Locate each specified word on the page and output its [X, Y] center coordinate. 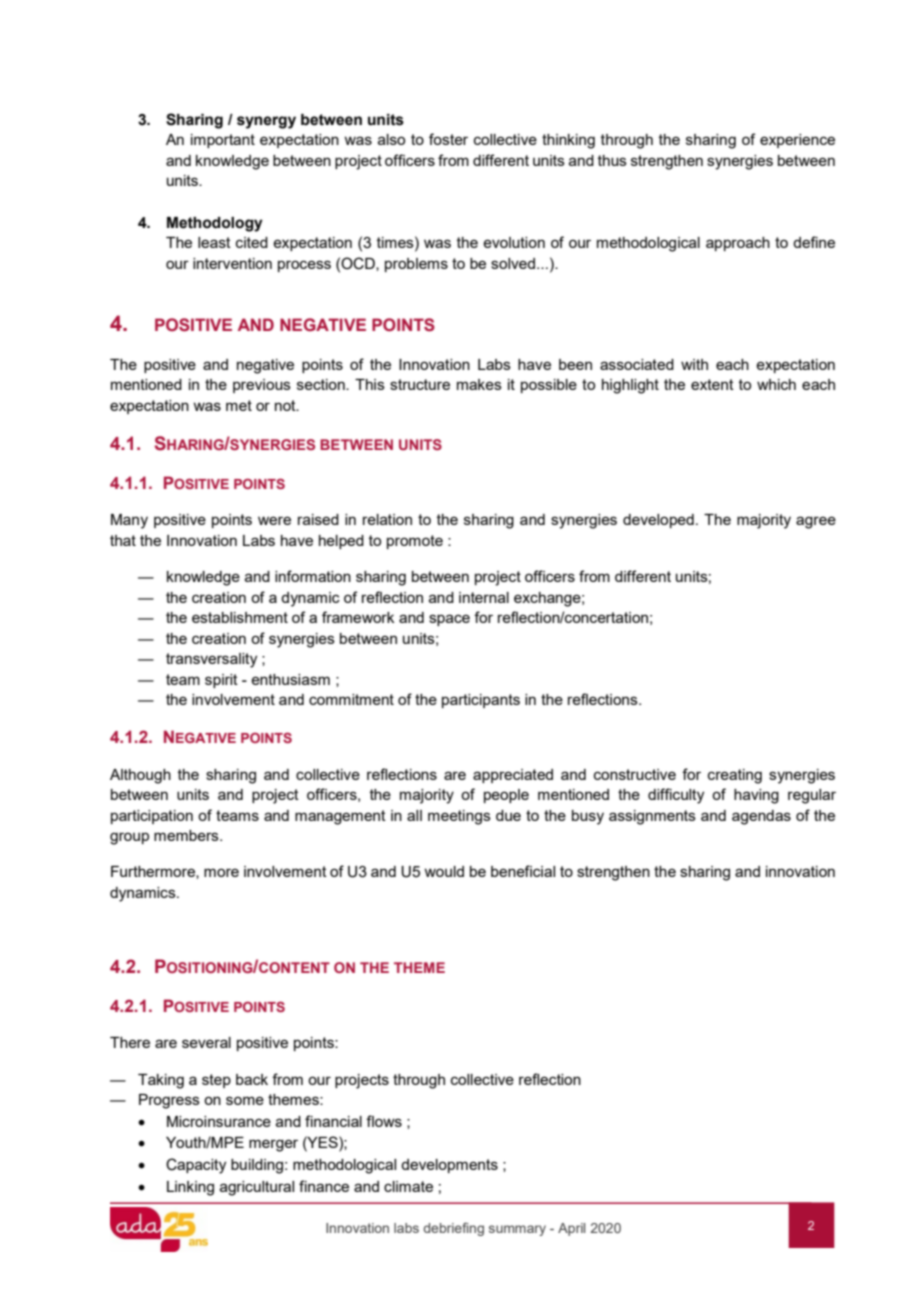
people [506, 796]
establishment [240, 617]
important [223, 141]
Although [140, 776]
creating [735, 776]
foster [448, 139]
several [206, 1042]
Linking [190, 1188]
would [444, 871]
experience [797, 141]
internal [484, 597]
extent [712, 384]
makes [479, 384]
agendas [761, 817]
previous [262, 386]
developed [658, 521]
